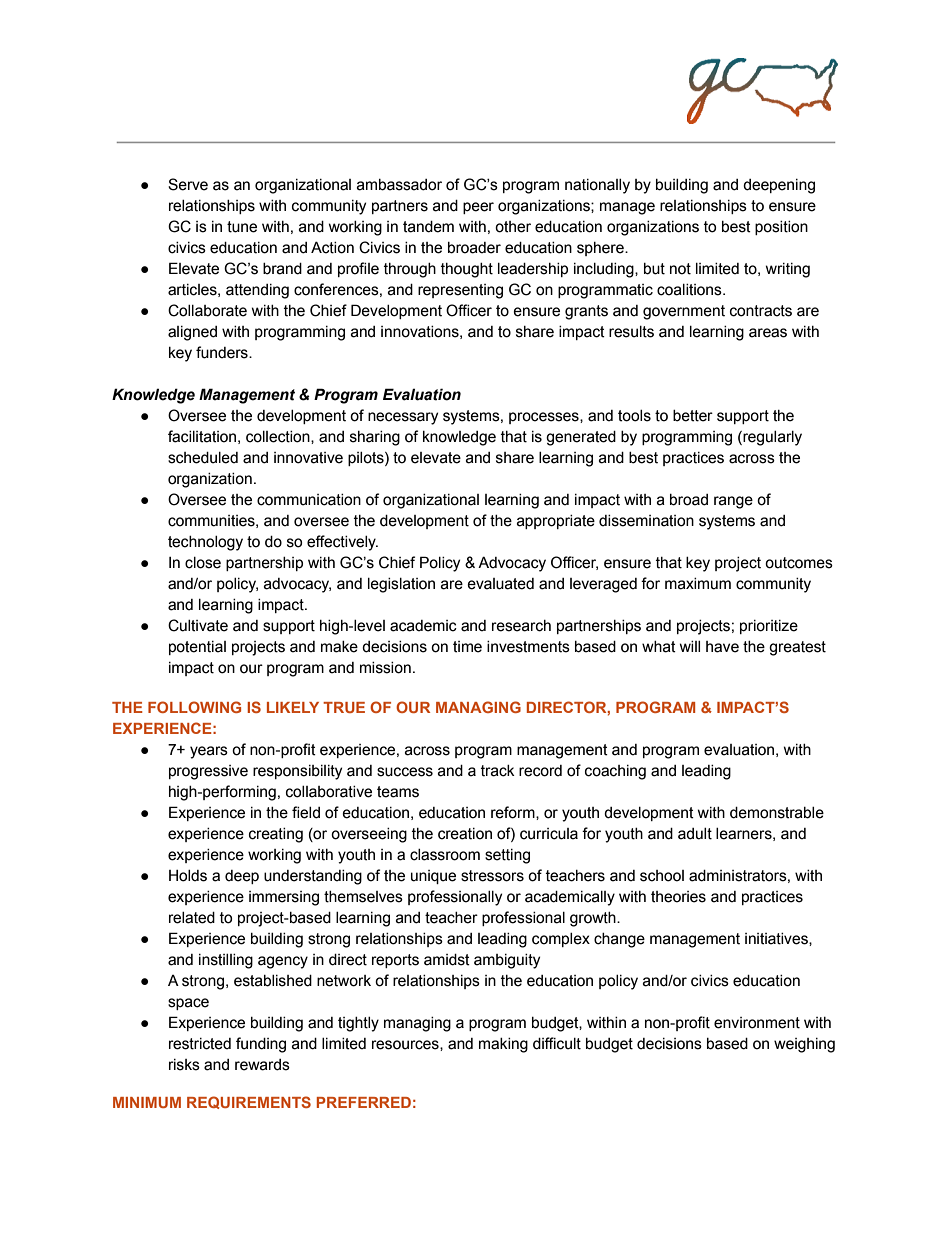 The image size is (952, 1233). I want to click on making, so click(503, 1045).
